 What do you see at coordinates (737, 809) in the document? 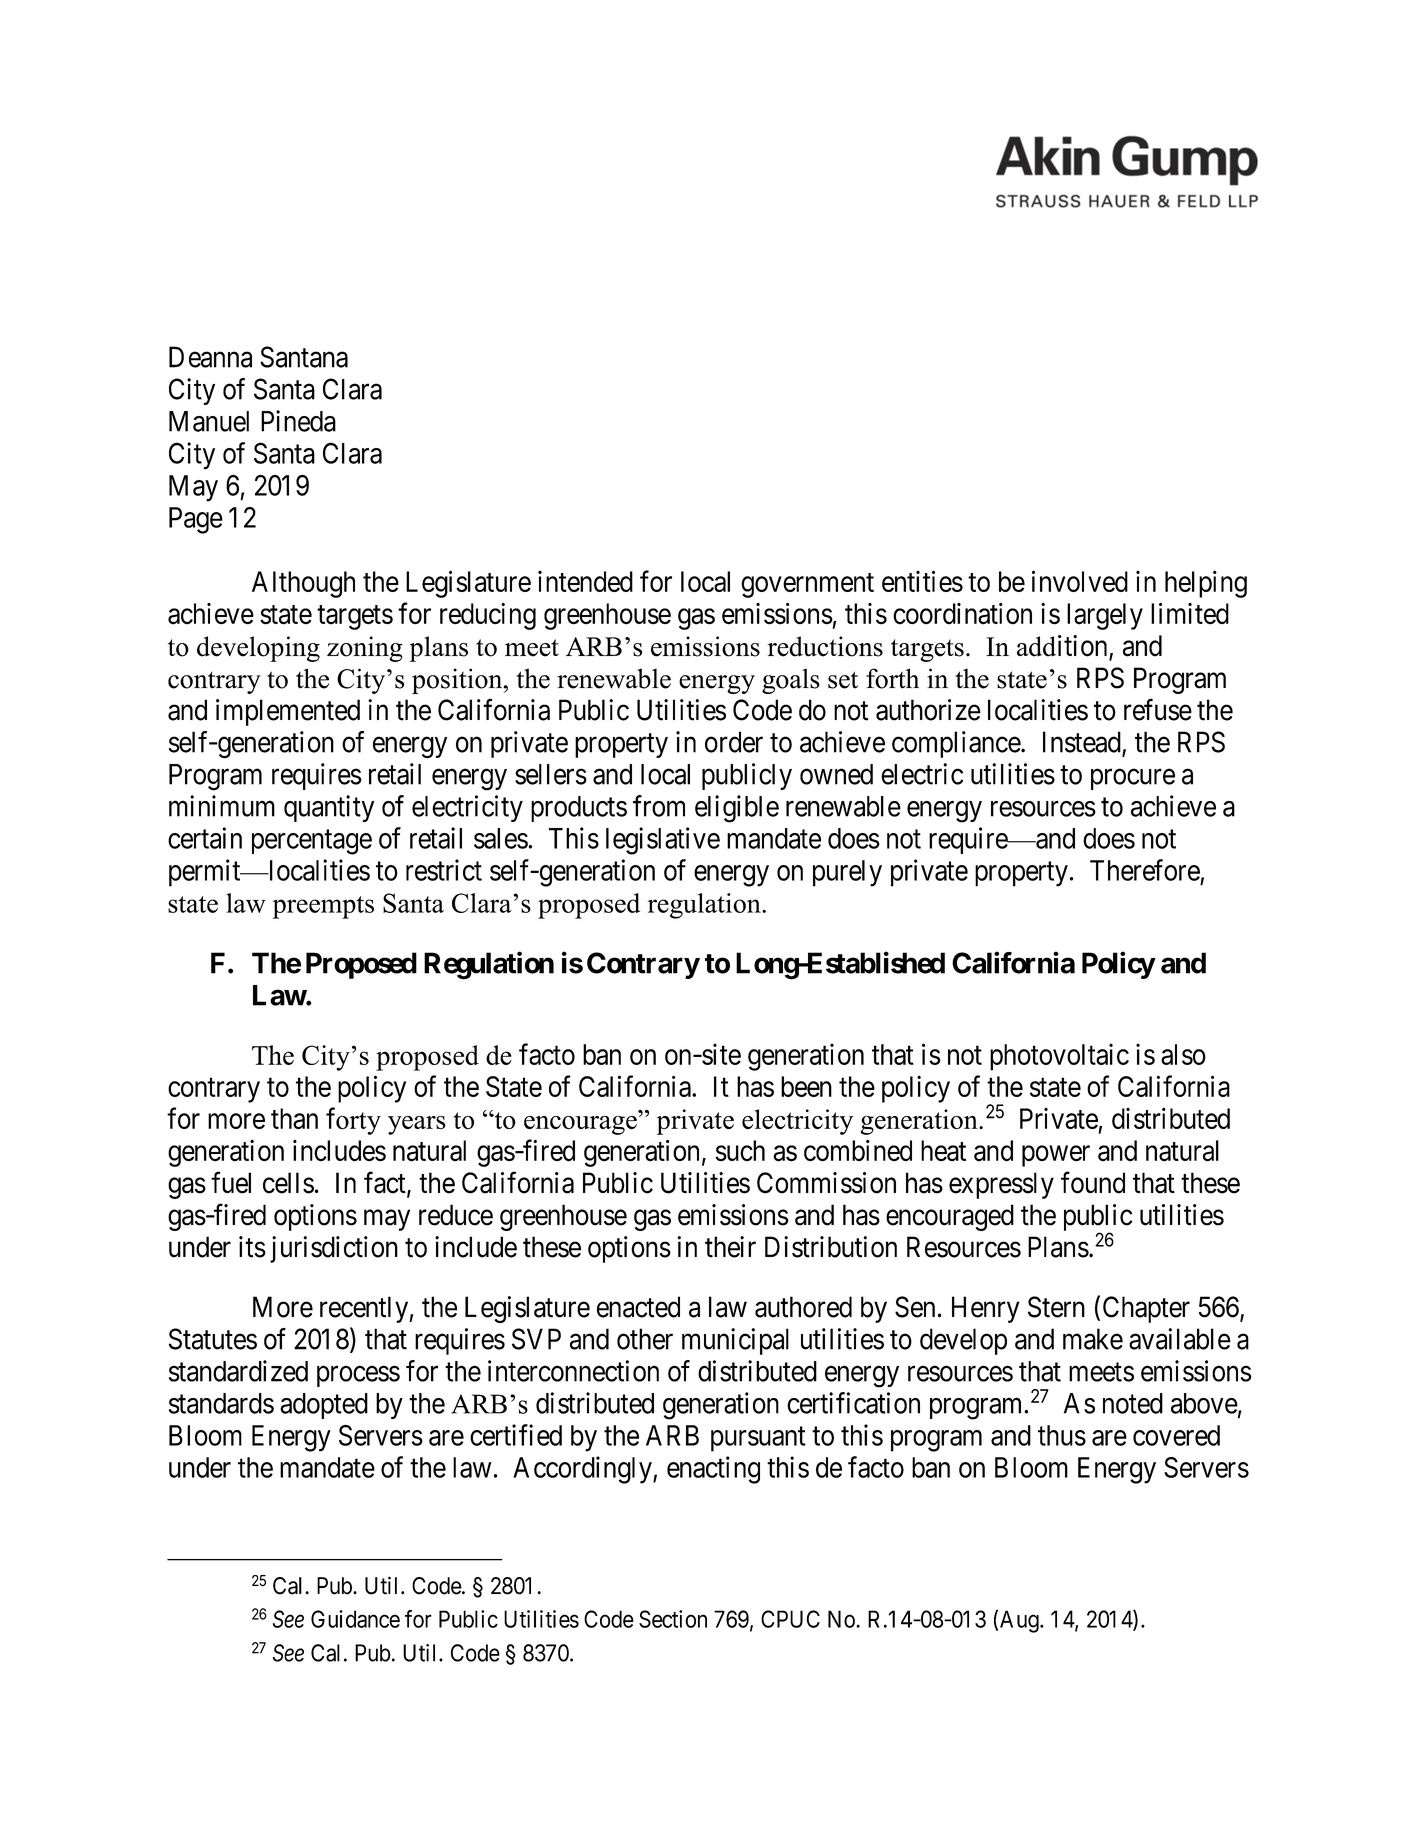
I see `eligible` at bounding box center [737, 809].
